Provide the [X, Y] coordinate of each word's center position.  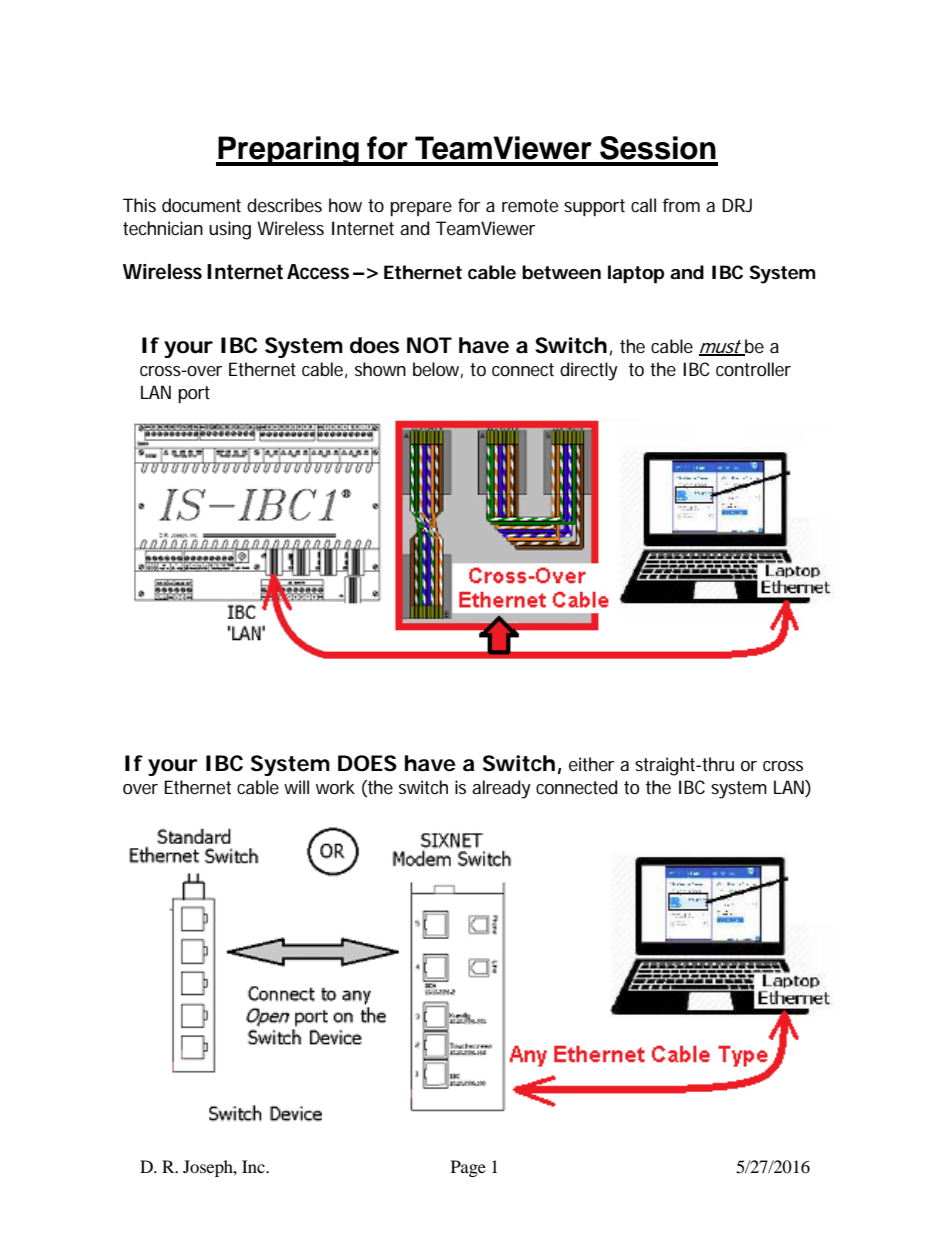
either [591, 764]
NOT [428, 345]
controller [753, 369]
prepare [421, 209]
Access [318, 272]
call [643, 205]
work [335, 787]
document [201, 205]
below [436, 369]
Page [468, 1168]
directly [589, 371]
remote [530, 205]
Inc [254, 1166]
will [296, 787]
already [501, 789]
